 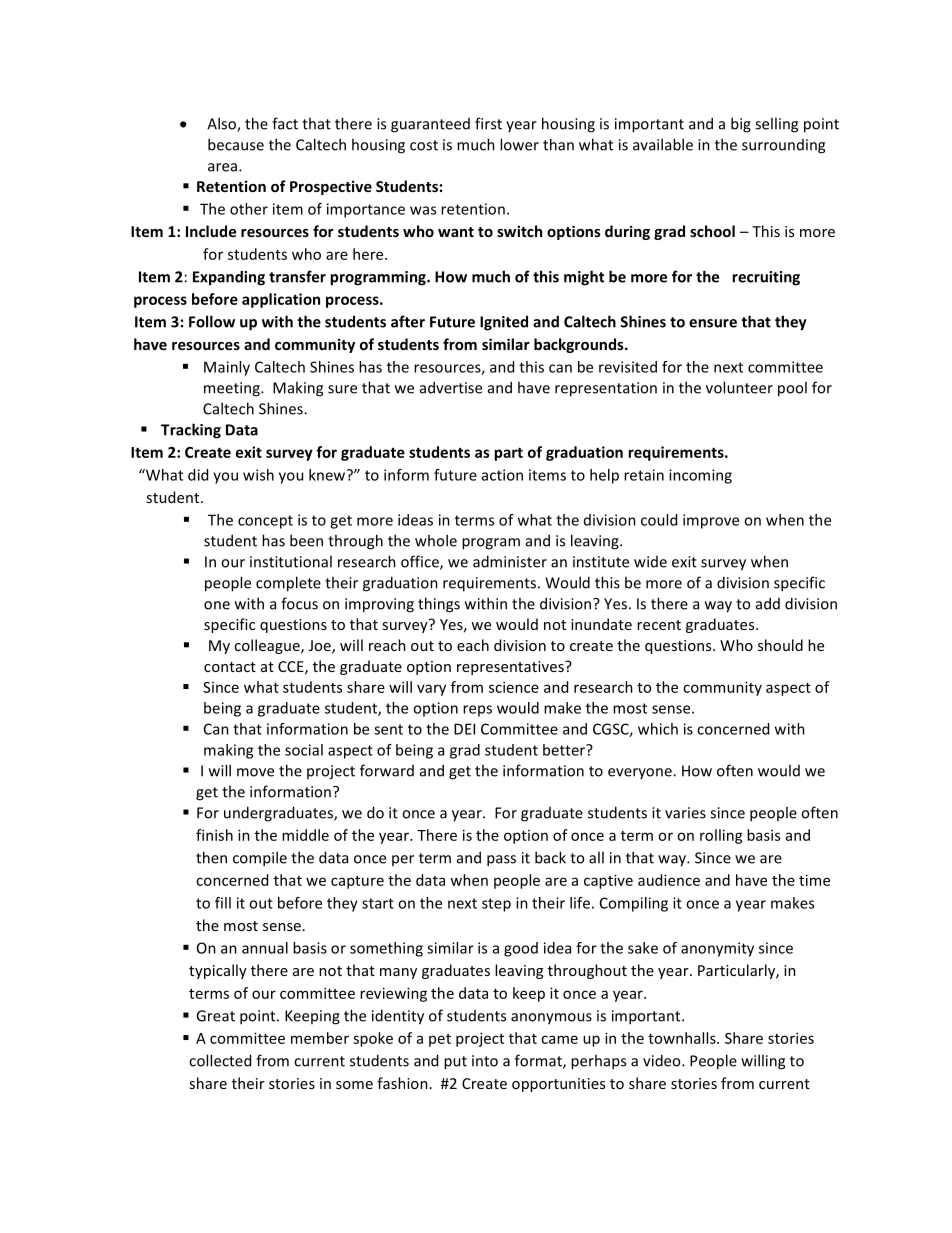 What do you see at coordinates (236, 144) in the image?
I see `because` at bounding box center [236, 144].
